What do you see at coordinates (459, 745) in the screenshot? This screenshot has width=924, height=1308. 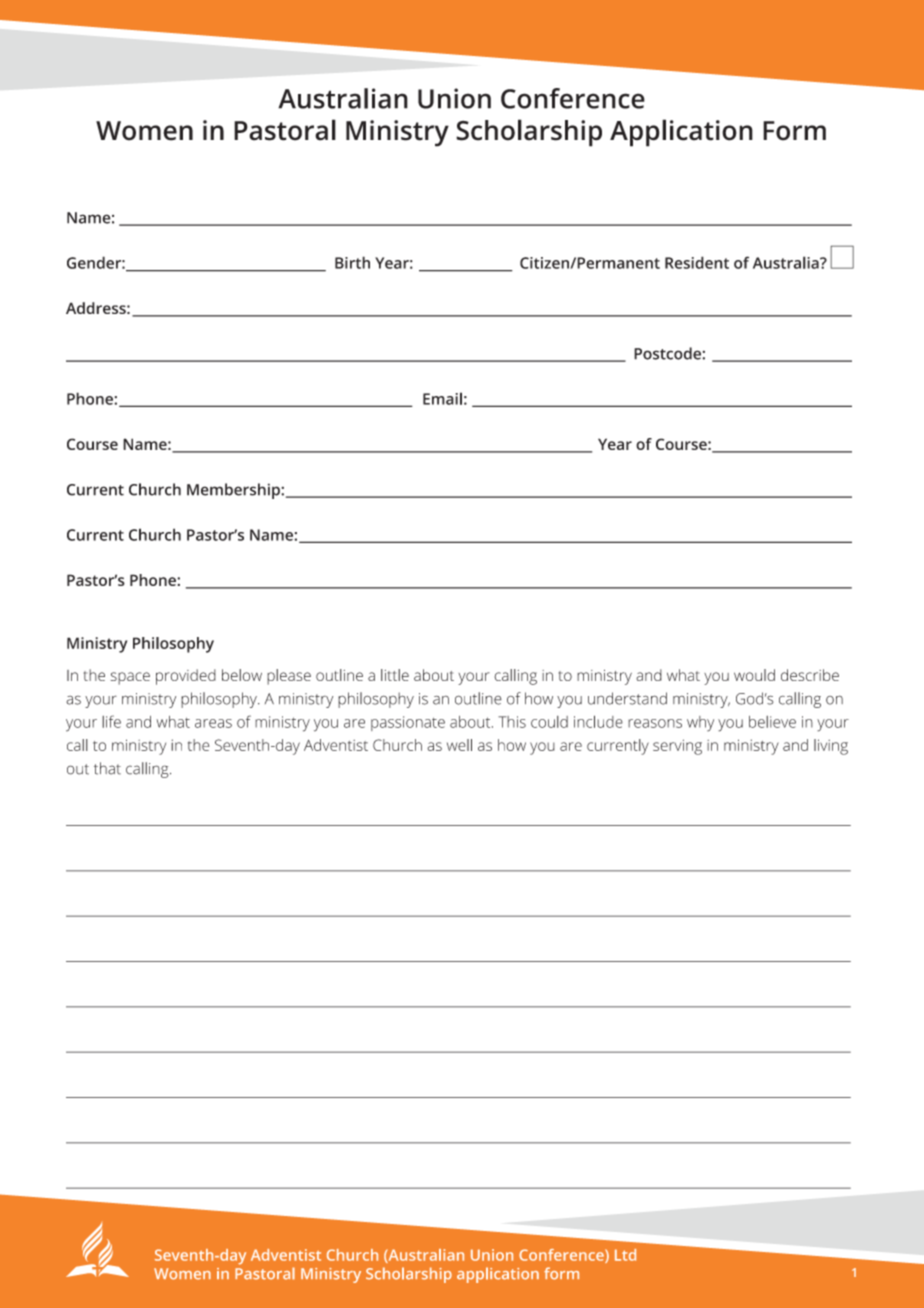 I see `well` at bounding box center [459, 745].
